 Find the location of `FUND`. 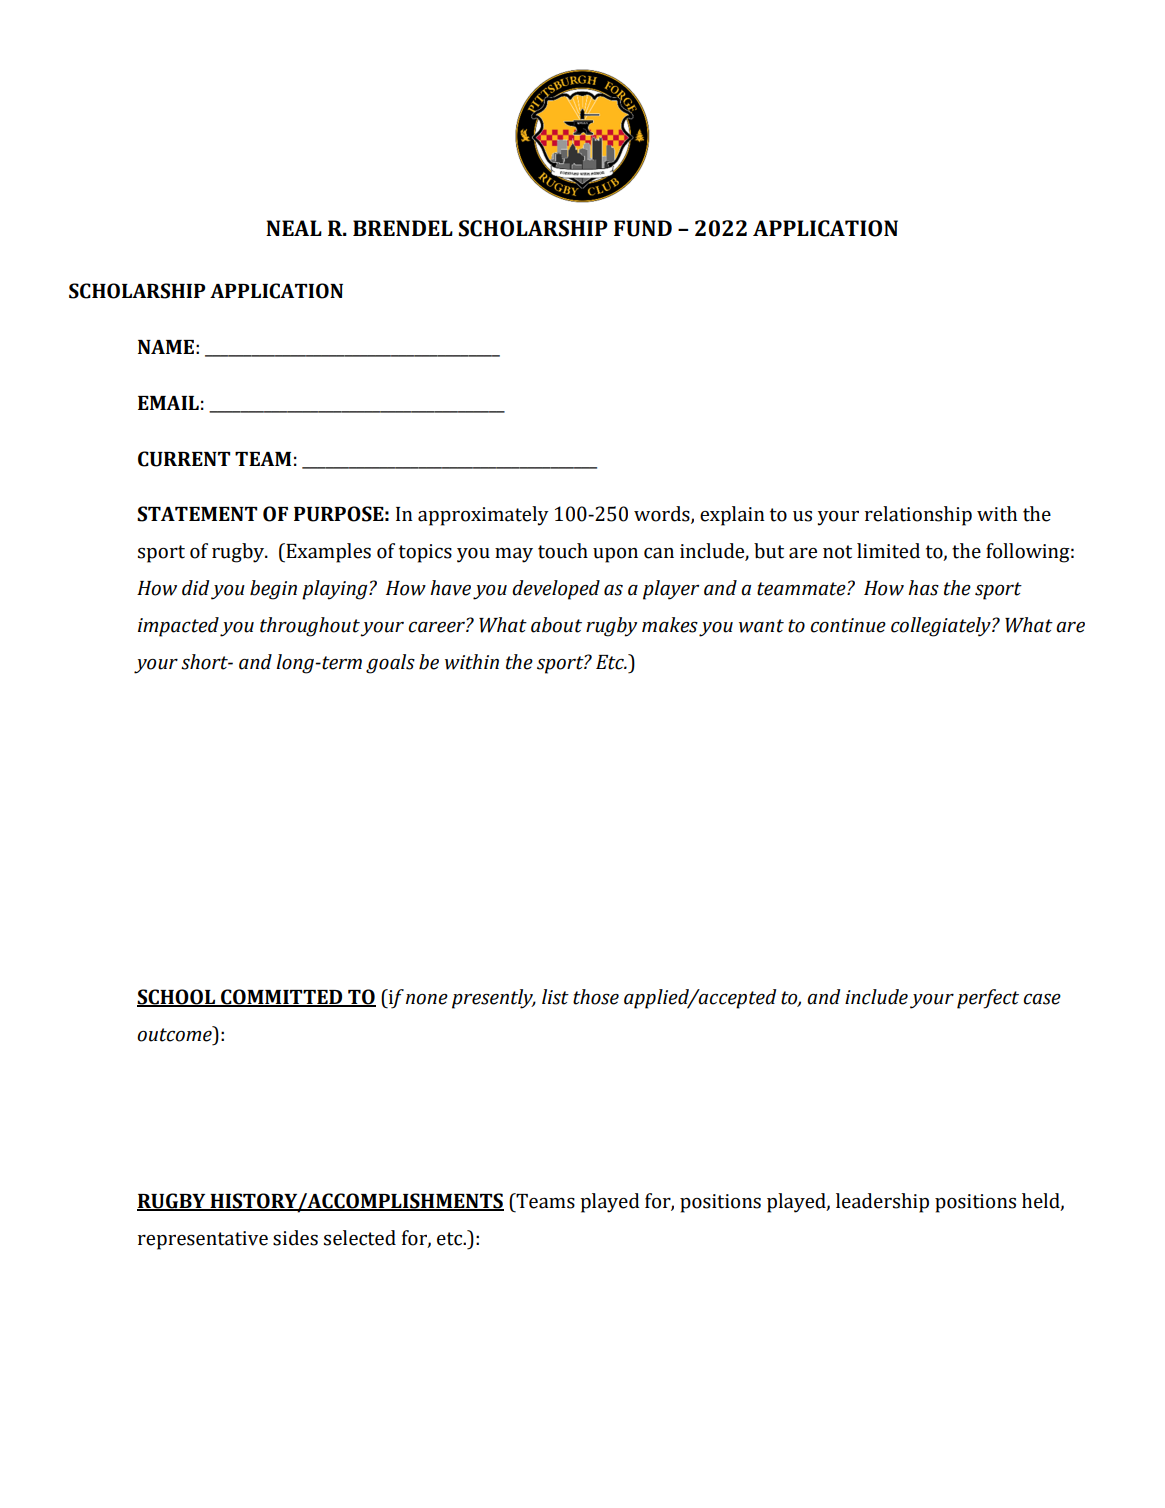

FUND is located at coordinates (643, 228).
